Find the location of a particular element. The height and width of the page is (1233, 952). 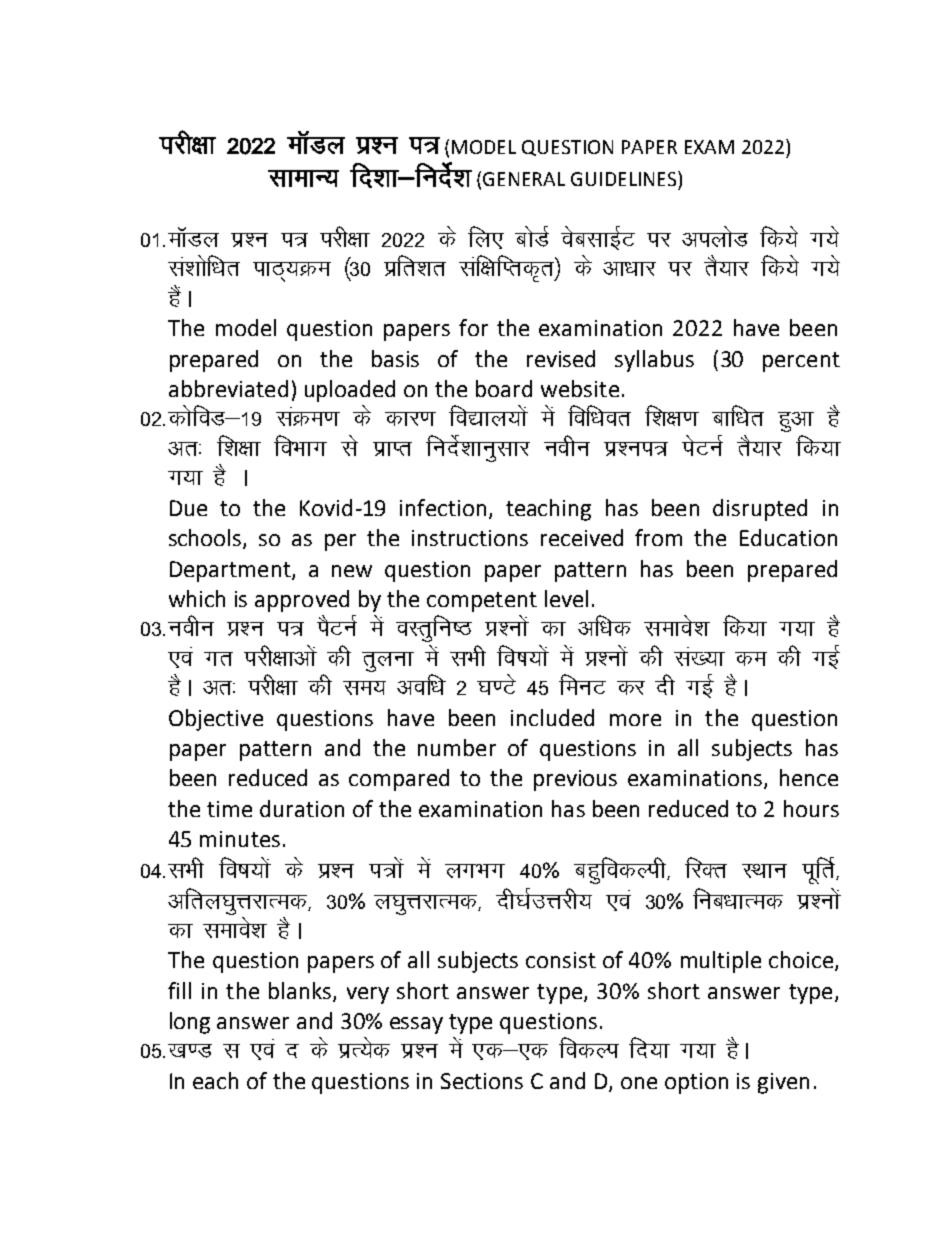

GUIDELINES is located at coordinates (625, 178).
